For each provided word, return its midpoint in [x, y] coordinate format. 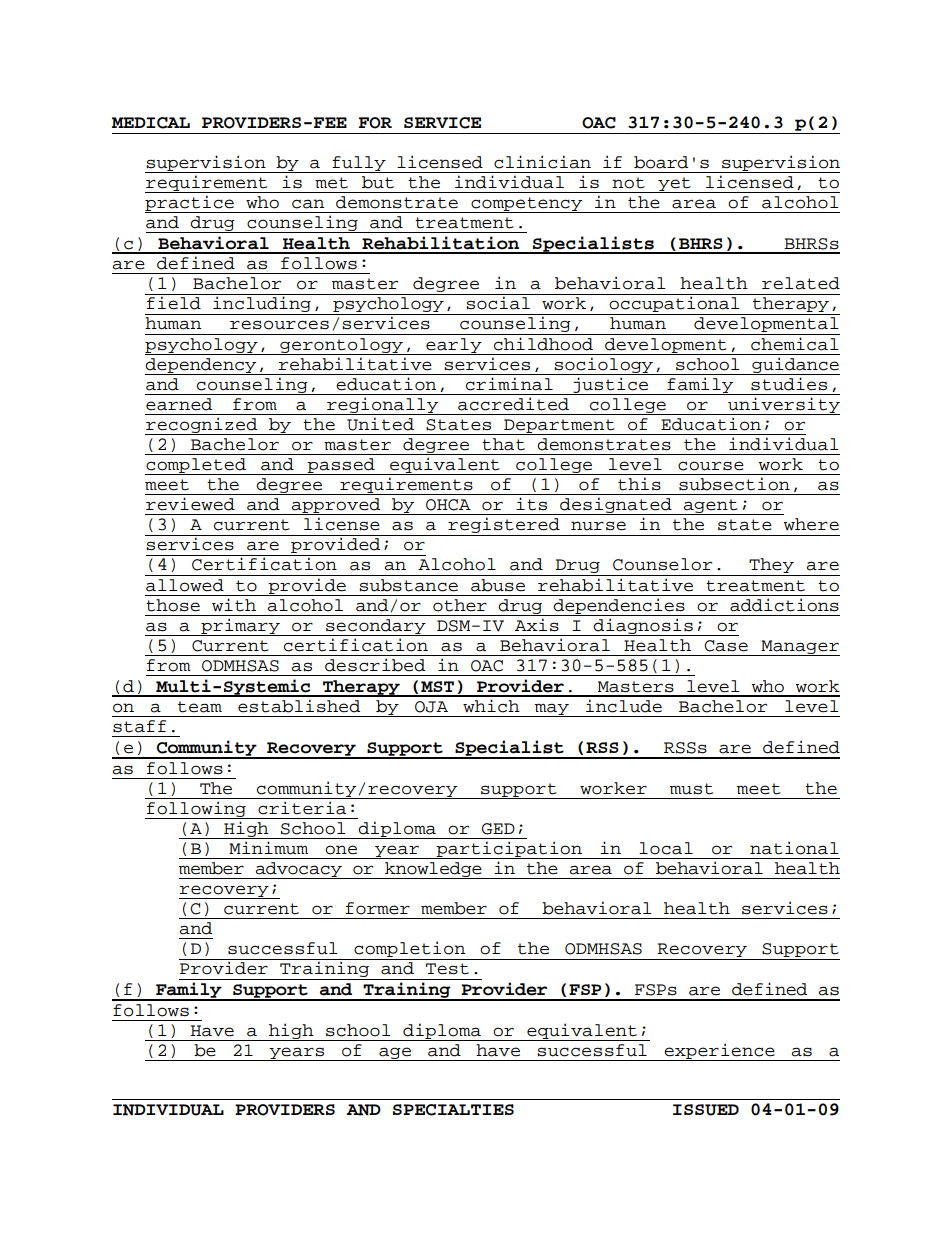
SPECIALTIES [453, 1110]
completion [410, 950]
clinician [542, 162]
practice [190, 204]
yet [674, 185]
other [460, 605]
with [234, 605]
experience [719, 1052]
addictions [784, 605]
